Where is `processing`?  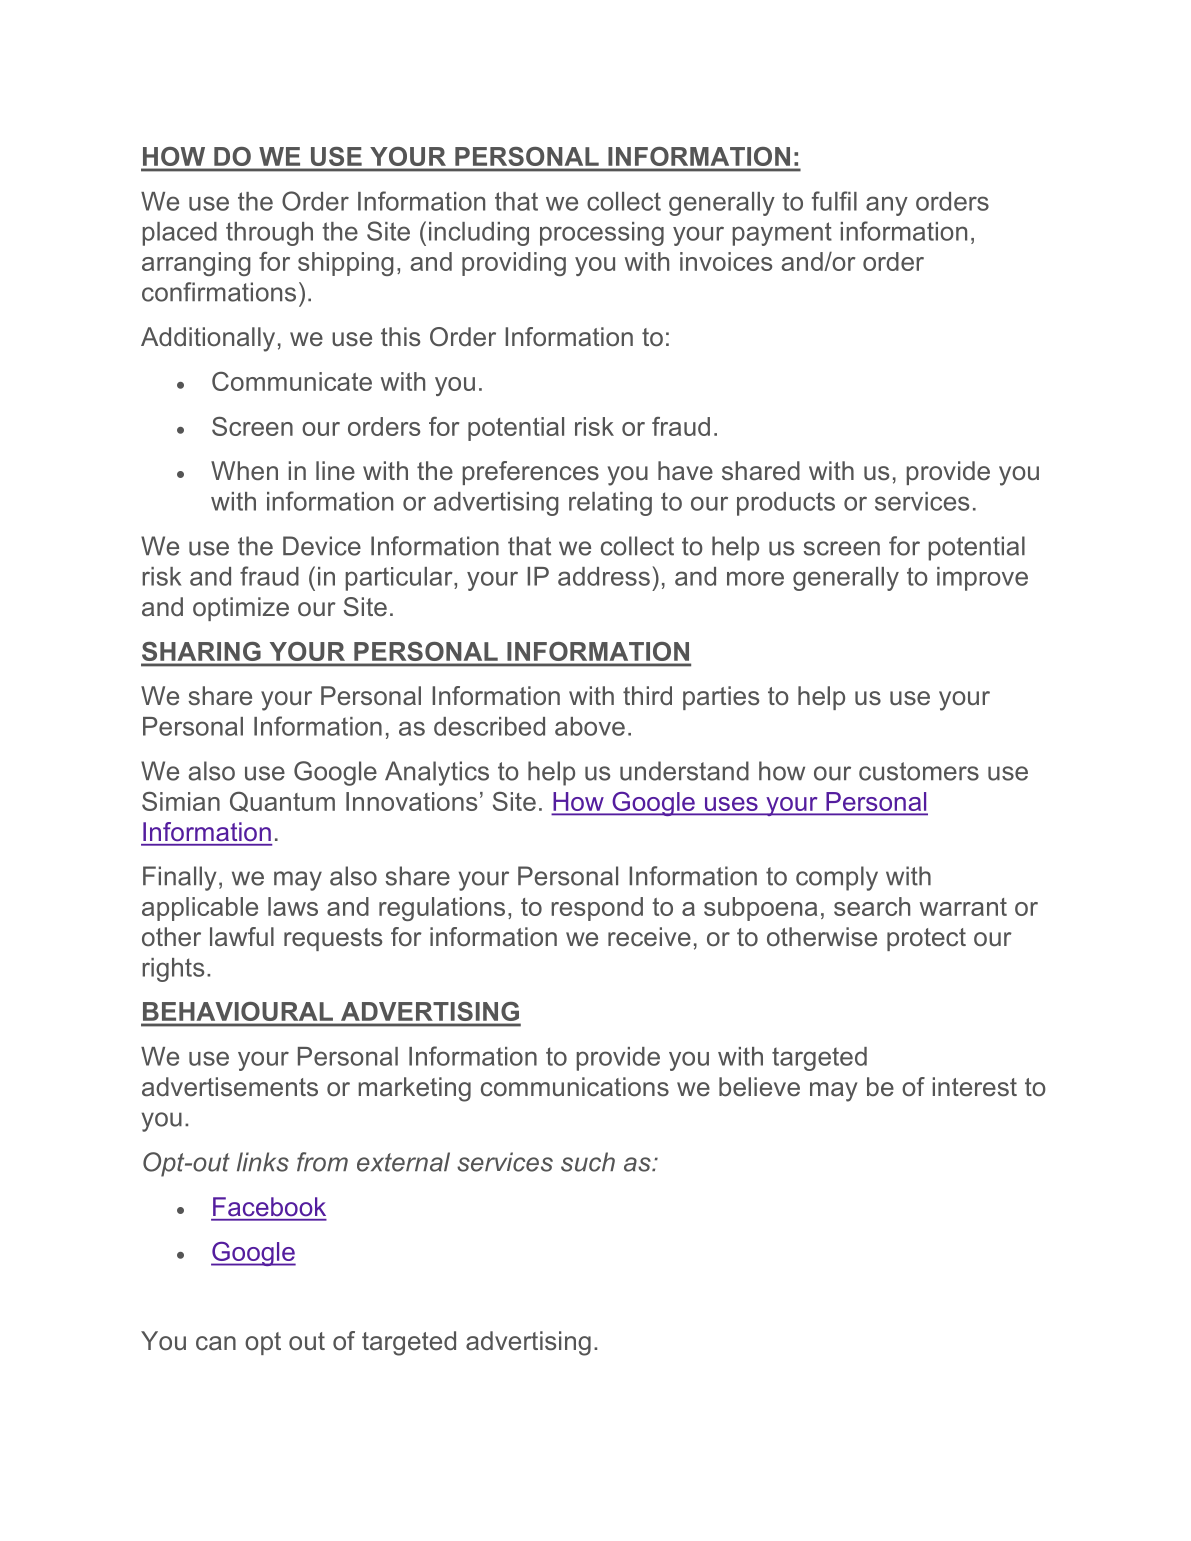
processing is located at coordinates (602, 234).
